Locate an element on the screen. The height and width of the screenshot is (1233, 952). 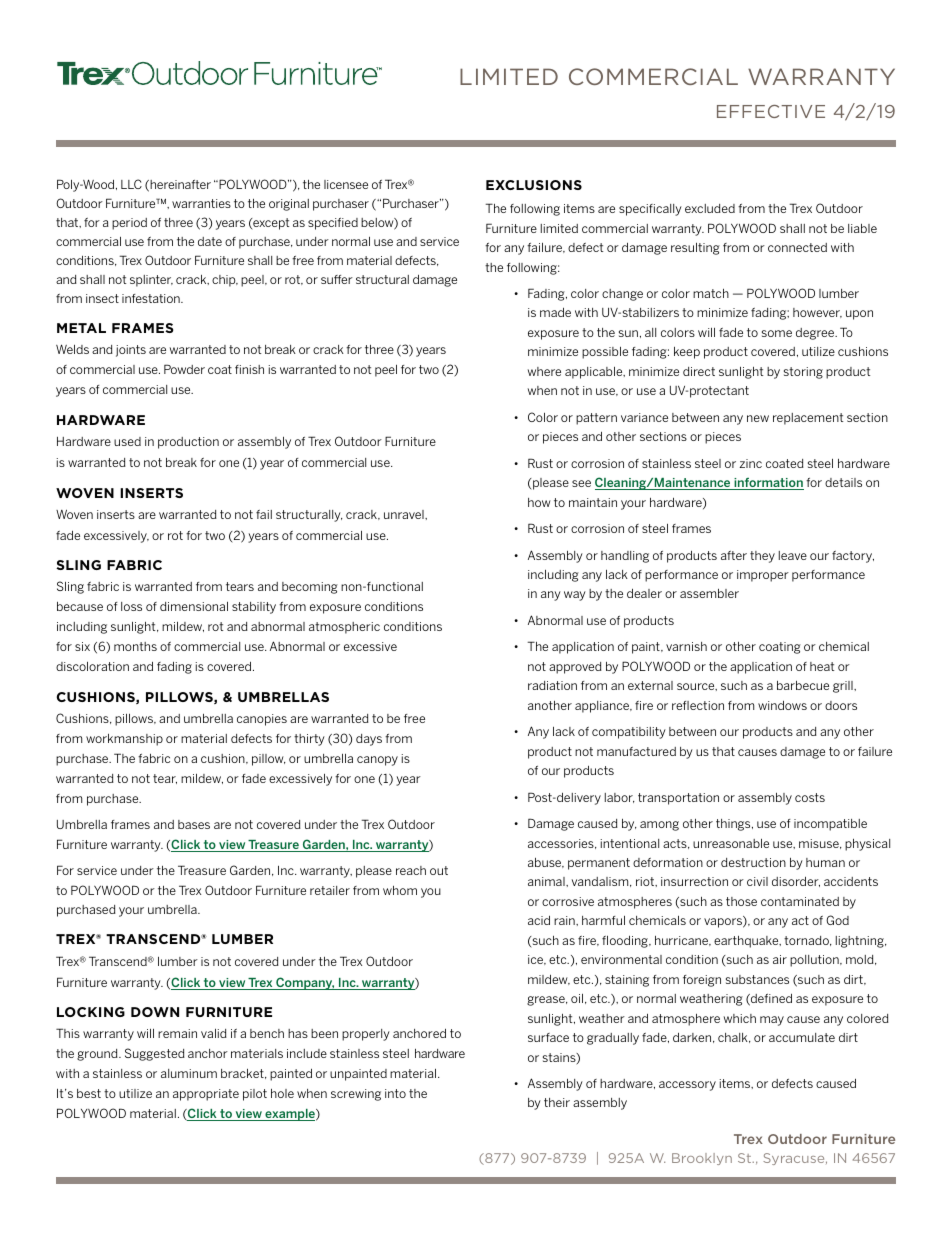
earthquake is located at coordinates (747, 942).
